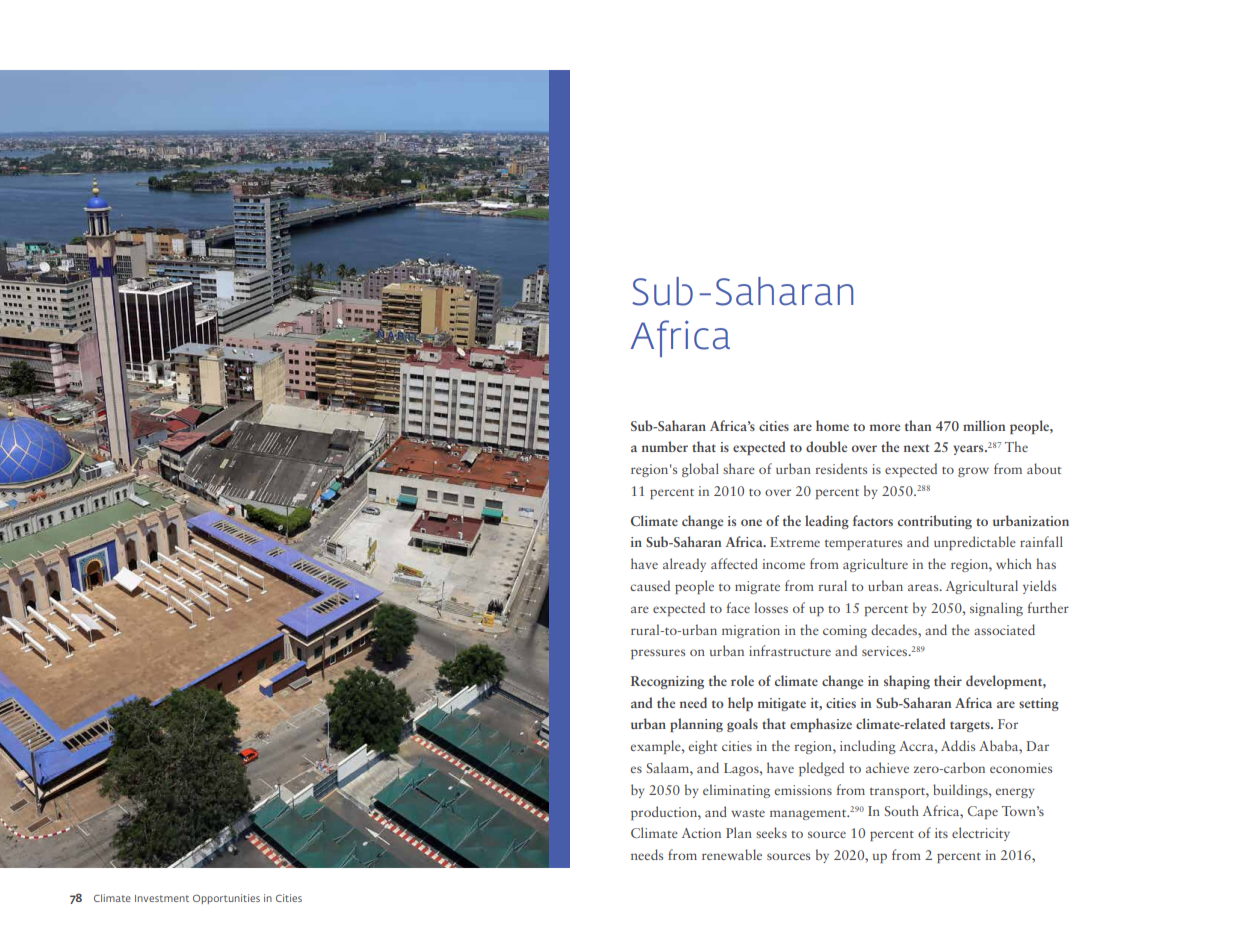  Describe the element at coordinates (667, 682) in the screenshot. I see `Recognizing` at that location.
